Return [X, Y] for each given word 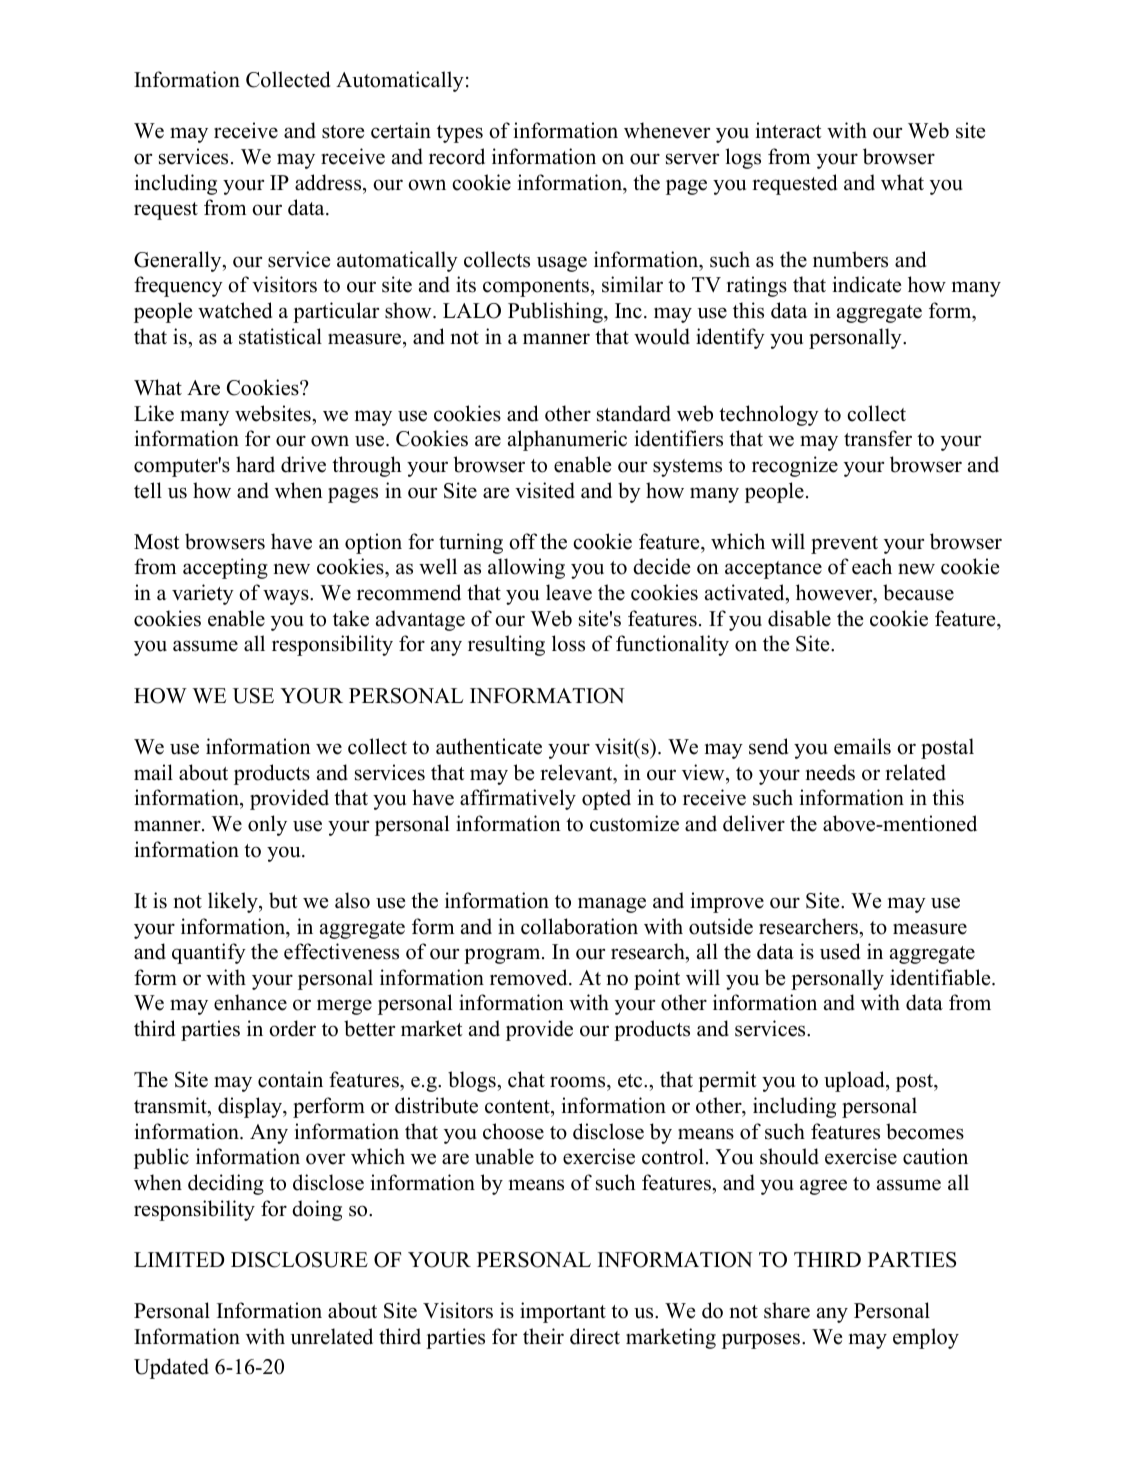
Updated [171, 1368]
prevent [844, 545]
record [457, 156]
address [329, 182]
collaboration [579, 926]
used [840, 951]
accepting [225, 568]
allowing [526, 568]
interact [789, 130]
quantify [209, 953]
